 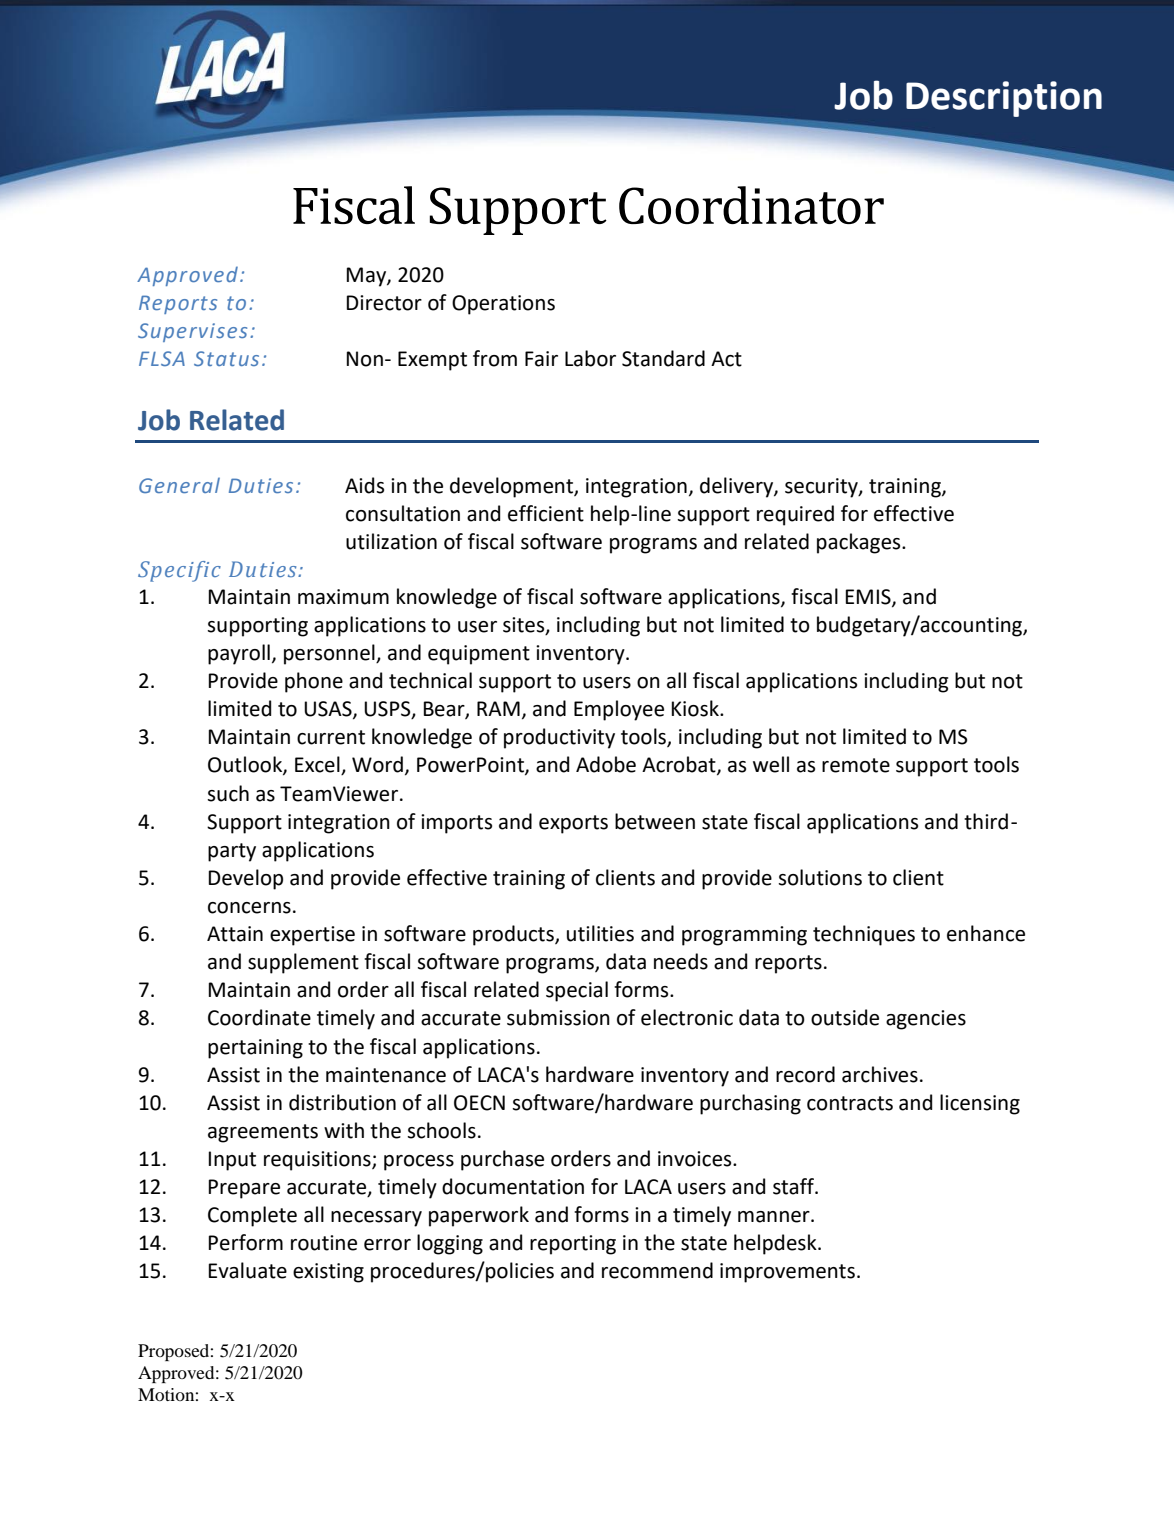 What do you see at coordinates (577, 991) in the screenshot?
I see `special` at bounding box center [577, 991].
